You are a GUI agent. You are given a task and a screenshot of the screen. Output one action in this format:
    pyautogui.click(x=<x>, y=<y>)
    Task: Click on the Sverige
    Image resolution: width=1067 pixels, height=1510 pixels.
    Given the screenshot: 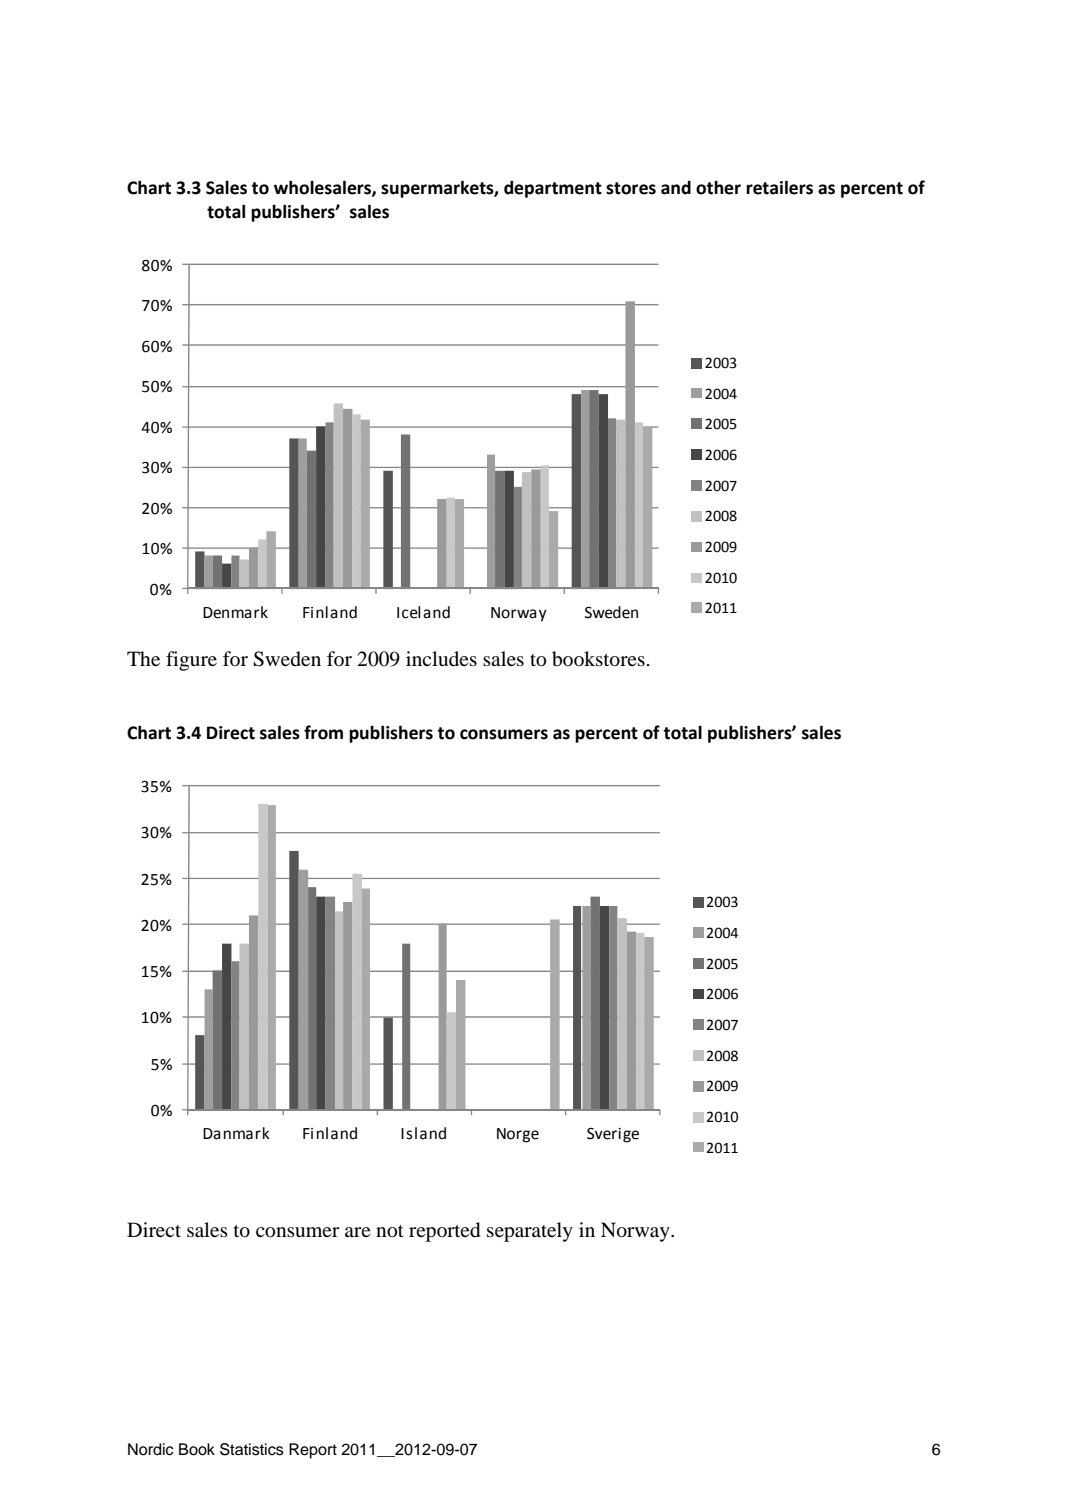 What is the action you would take?
    pyautogui.click(x=613, y=1135)
